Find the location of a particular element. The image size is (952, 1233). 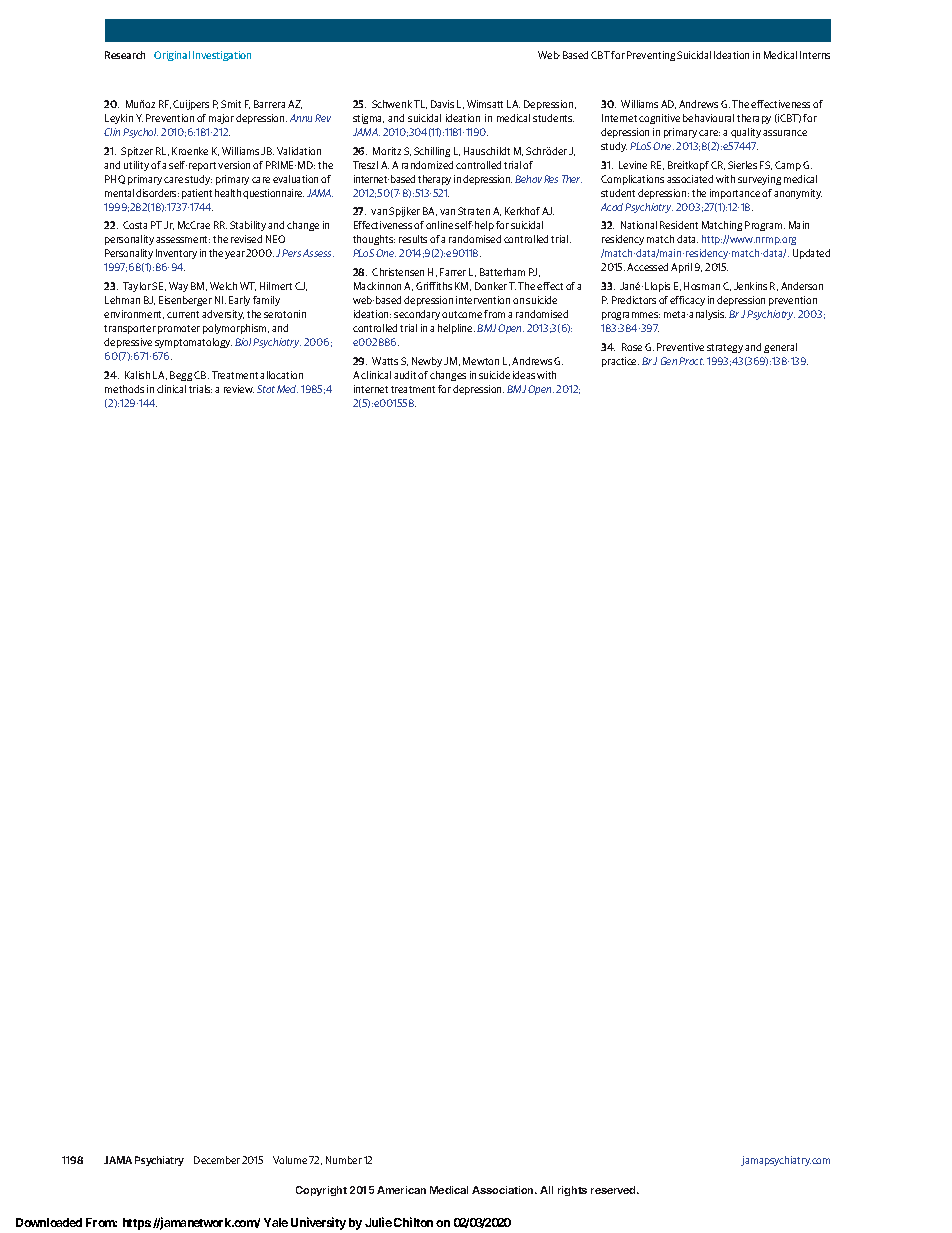

Davis is located at coordinates (442, 104).
